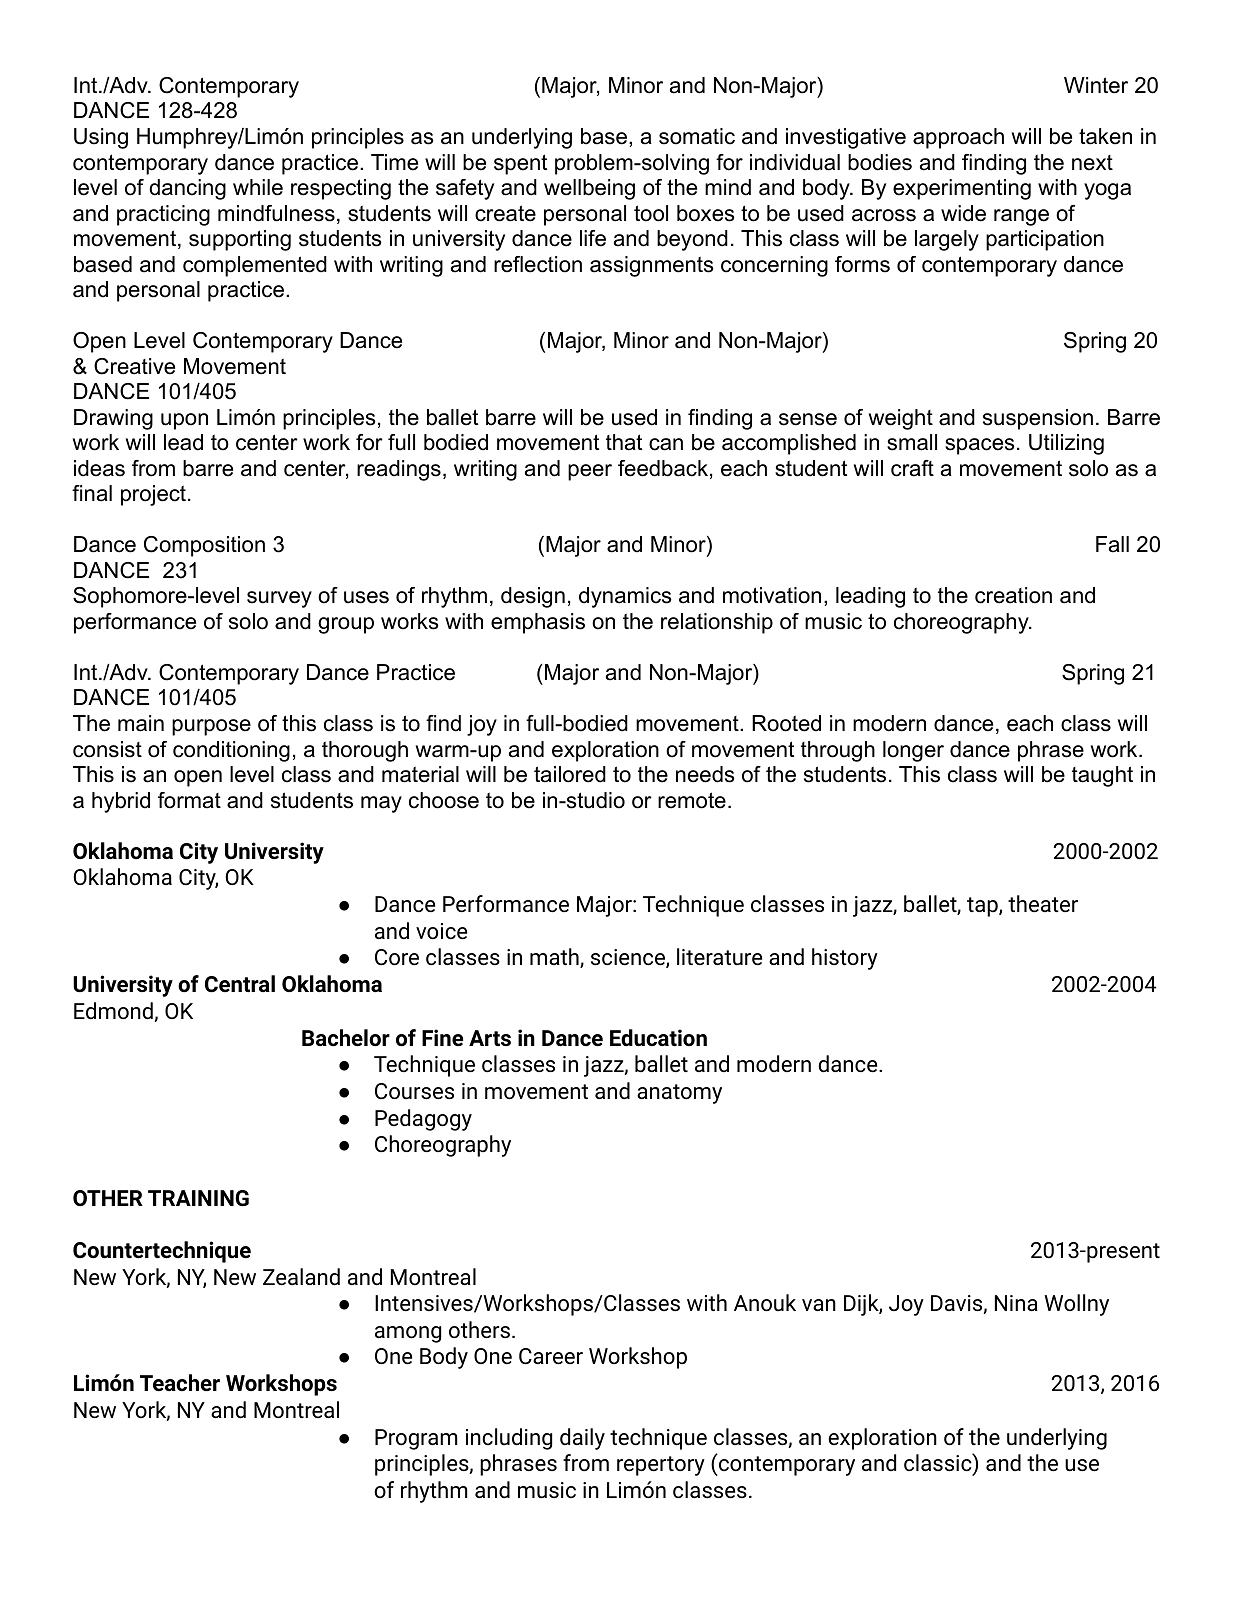 The image size is (1235, 1598). What do you see at coordinates (629, 958) in the page?
I see `science` at bounding box center [629, 958].
